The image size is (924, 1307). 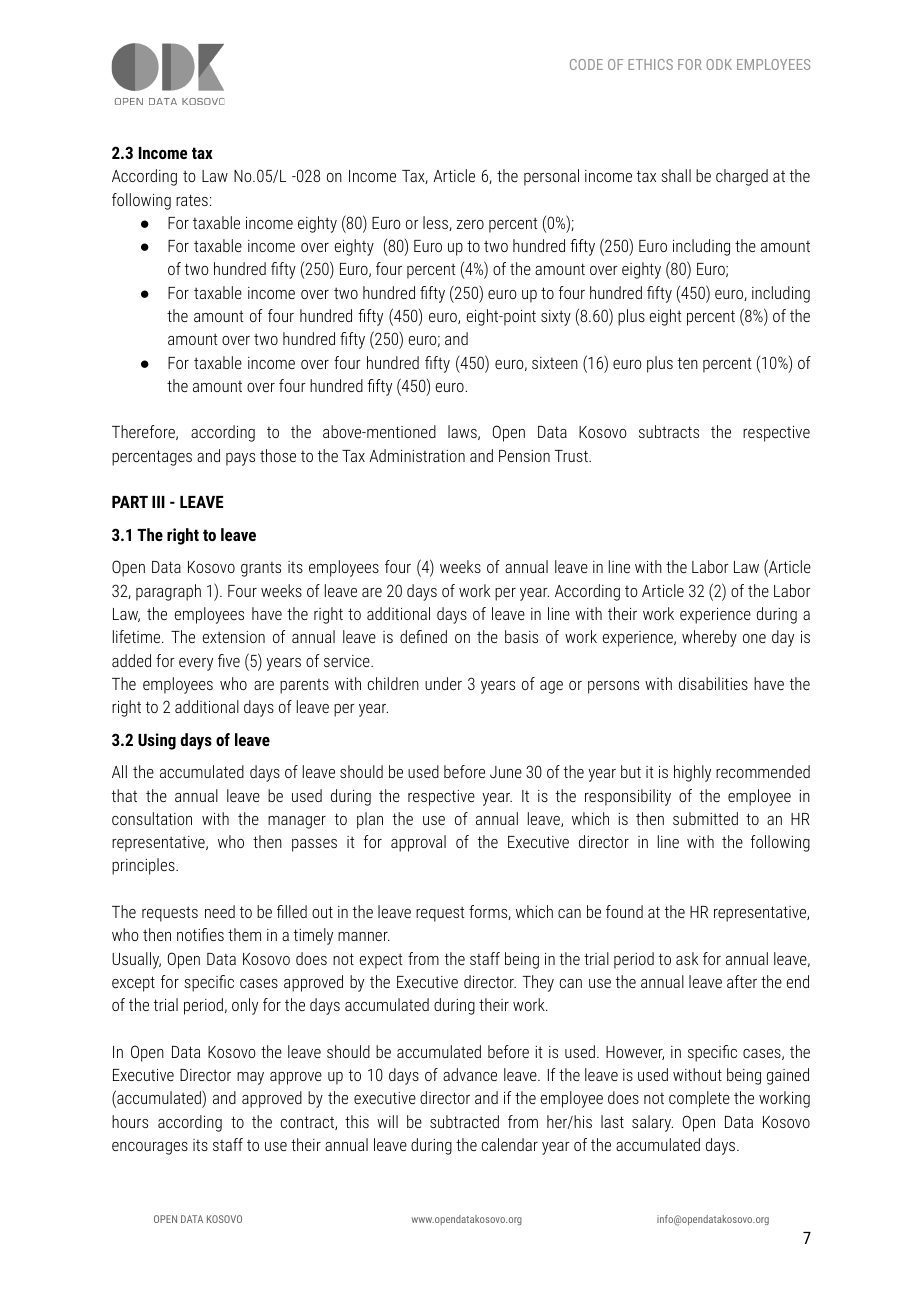 What do you see at coordinates (650, 64) in the screenshot?
I see `ETHICS` at bounding box center [650, 64].
